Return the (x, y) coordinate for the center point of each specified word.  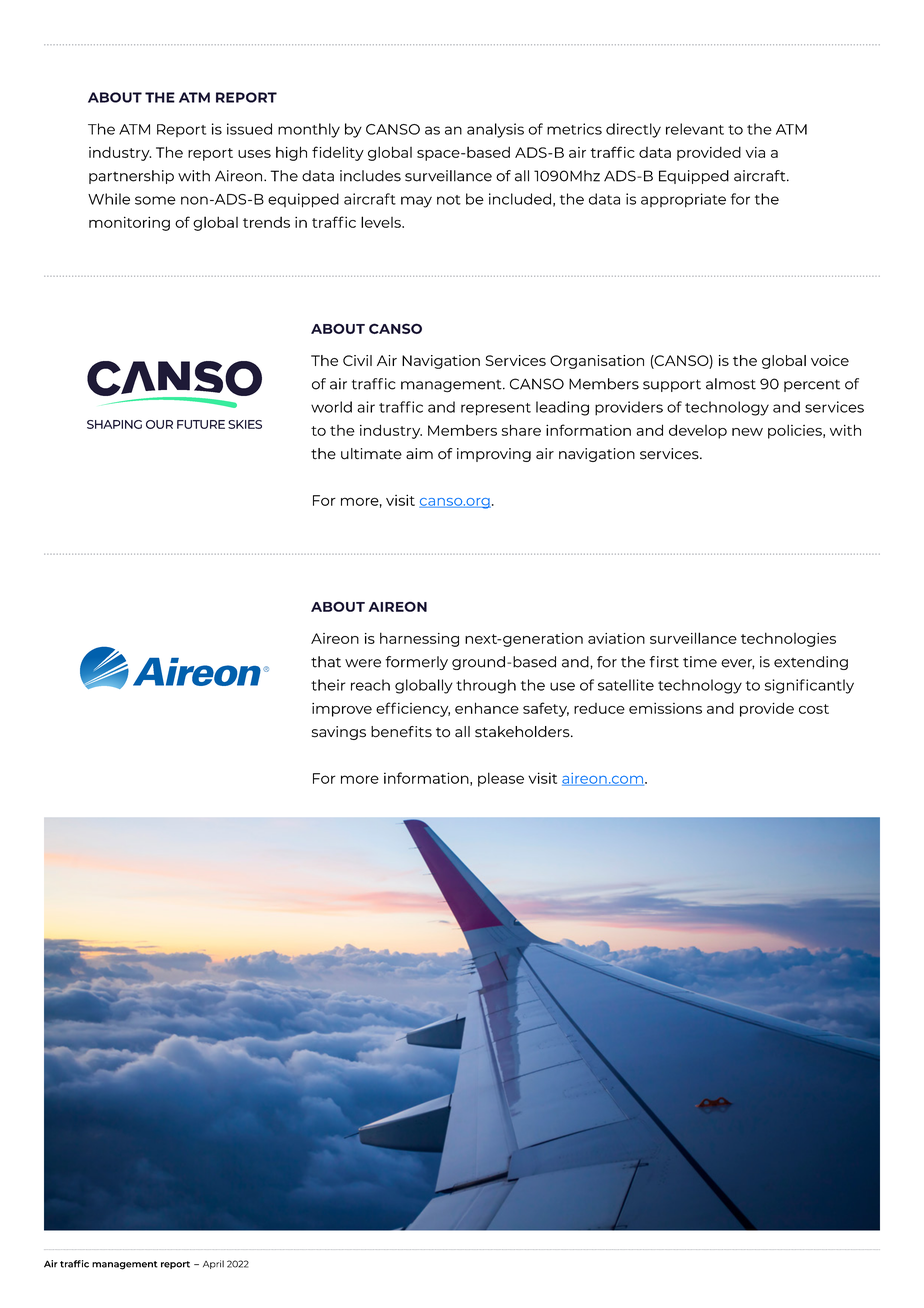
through (486, 686)
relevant (695, 129)
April (213, 1264)
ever (738, 664)
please (501, 779)
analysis (495, 130)
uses (254, 154)
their (328, 685)
